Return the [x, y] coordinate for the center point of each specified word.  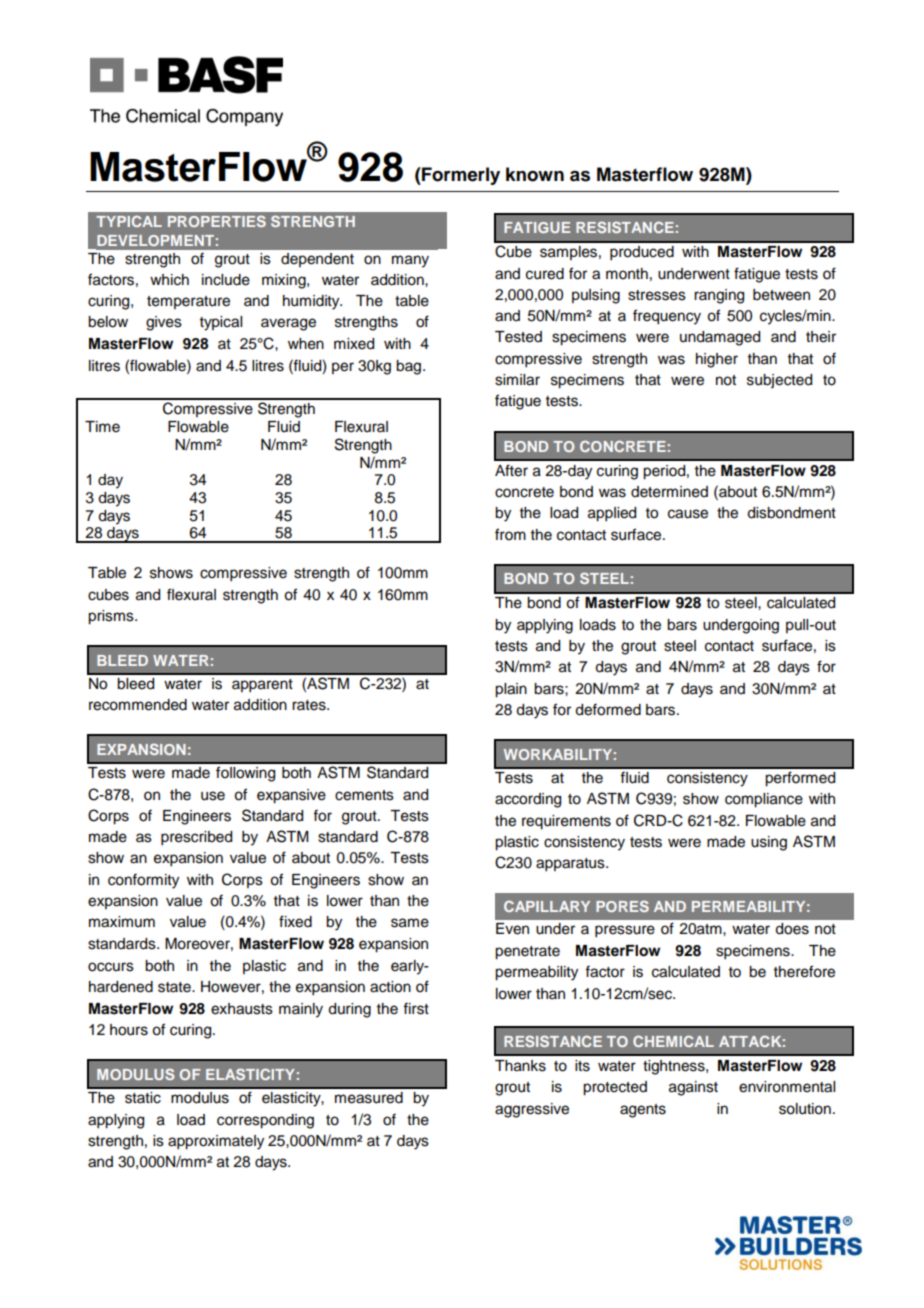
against [693, 1088]
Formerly [460, 176]
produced [642, 253]
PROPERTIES [217, 221]
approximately [216, 1142]
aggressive [532, 1110]
